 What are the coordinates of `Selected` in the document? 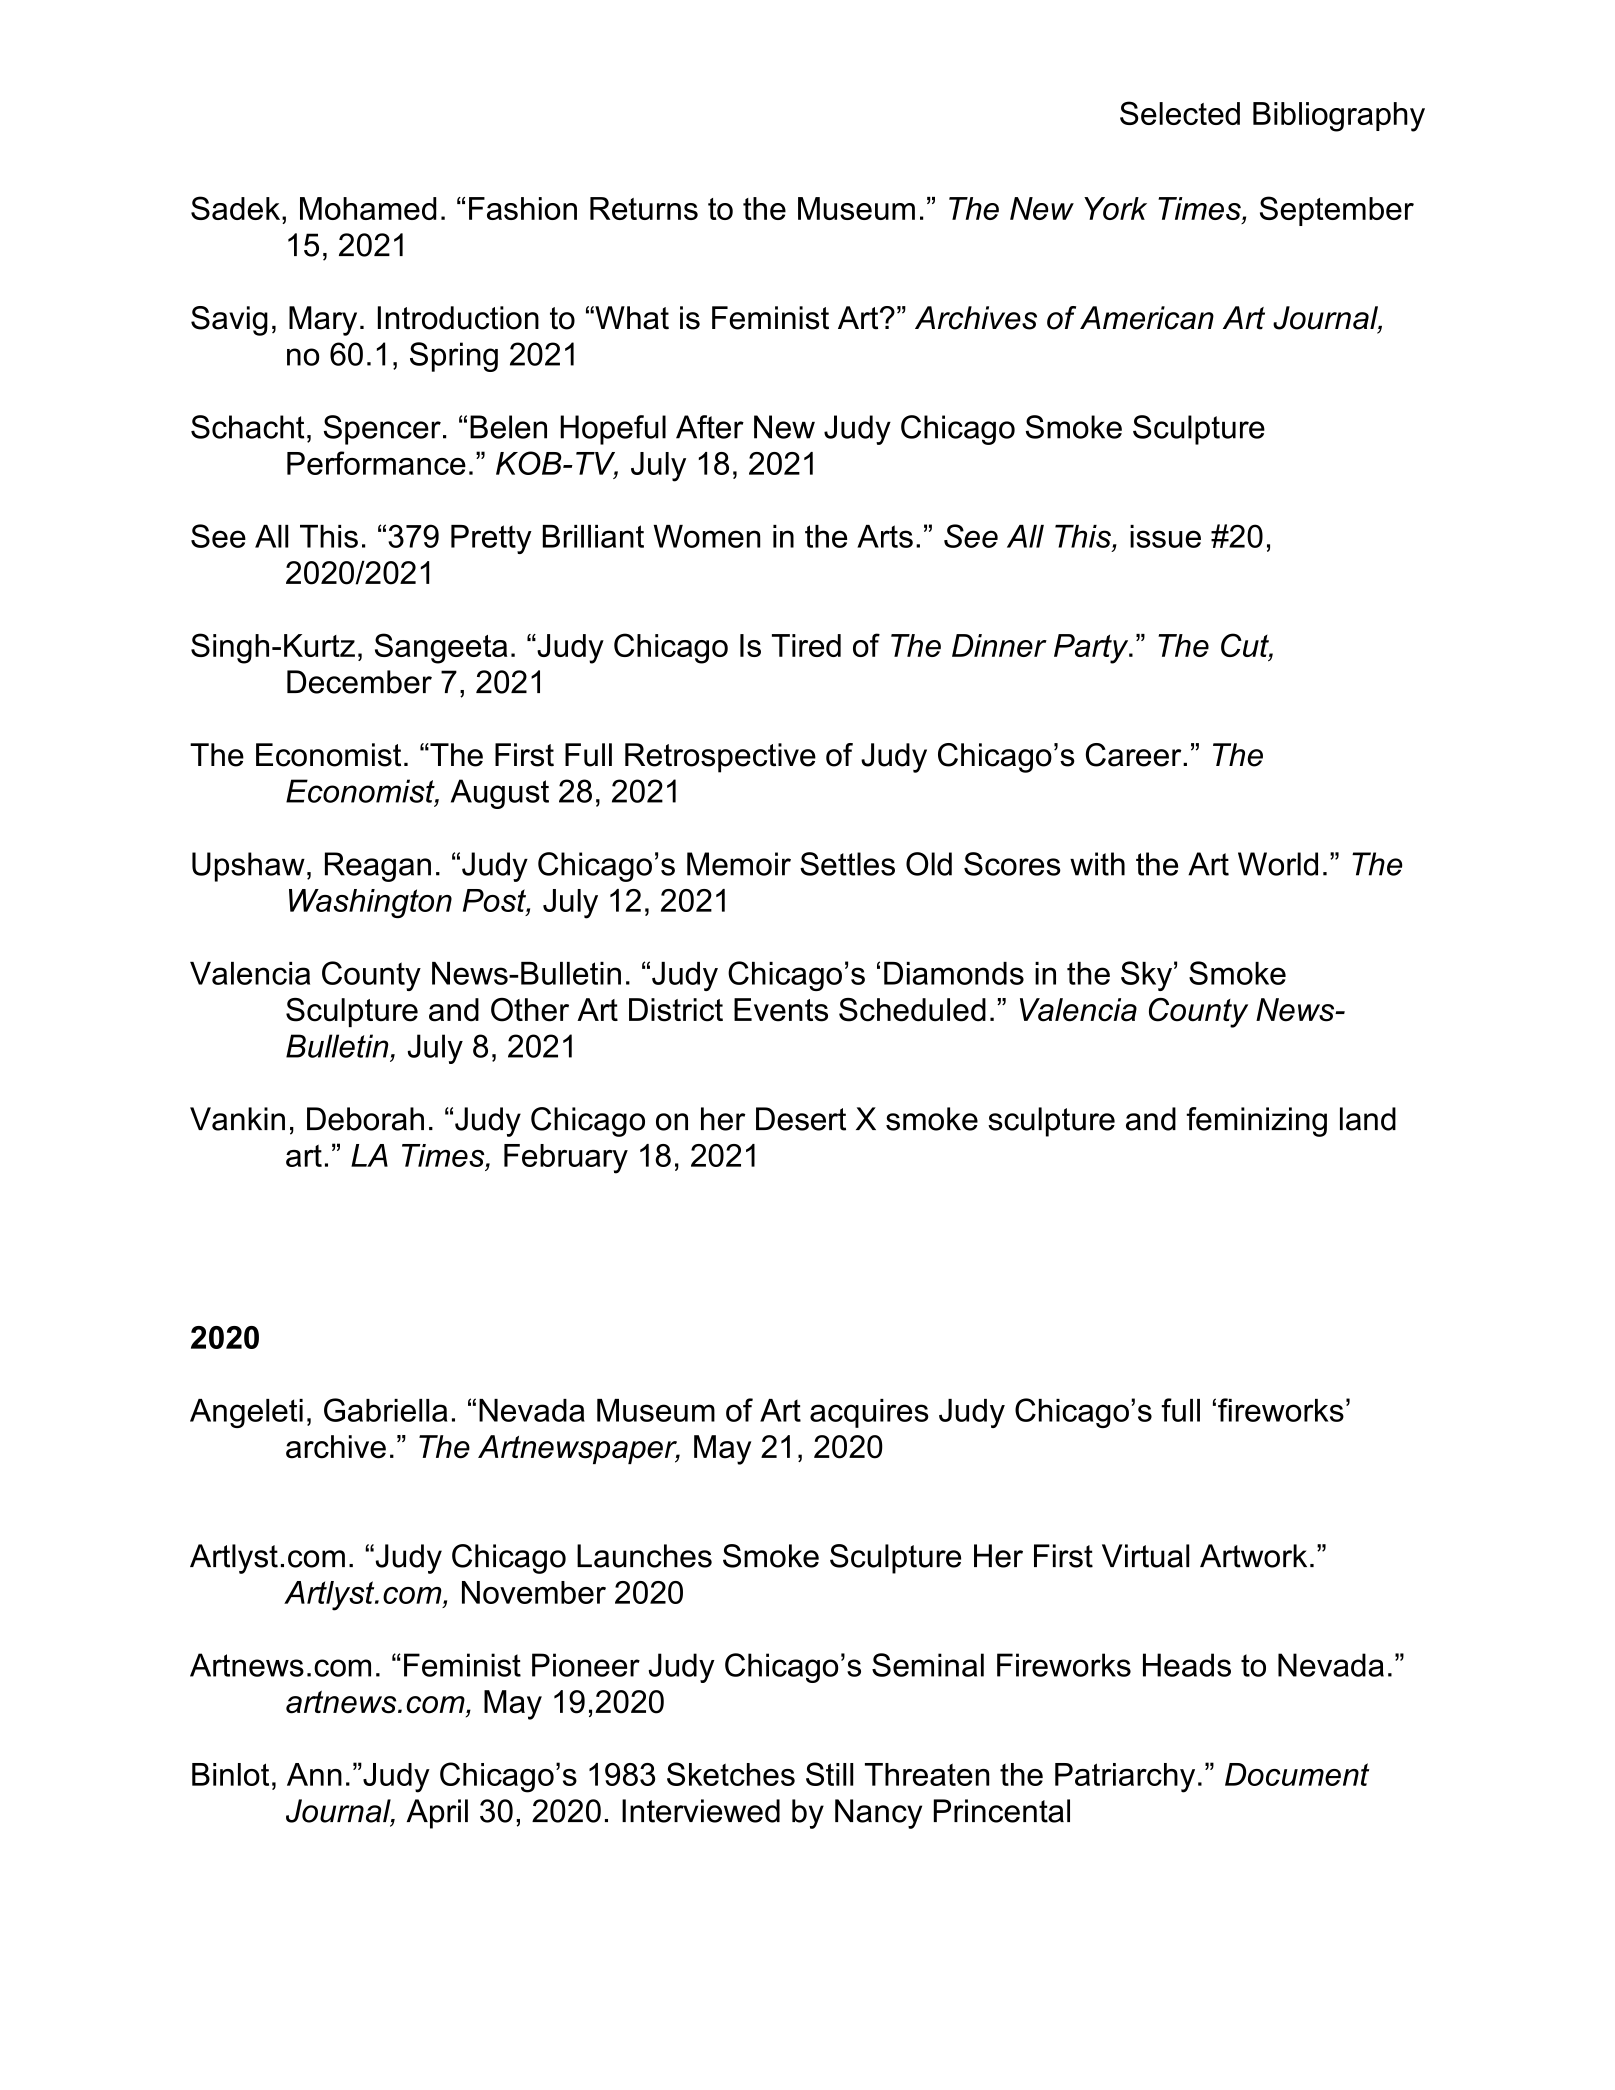 It's located at (1180, 113).
